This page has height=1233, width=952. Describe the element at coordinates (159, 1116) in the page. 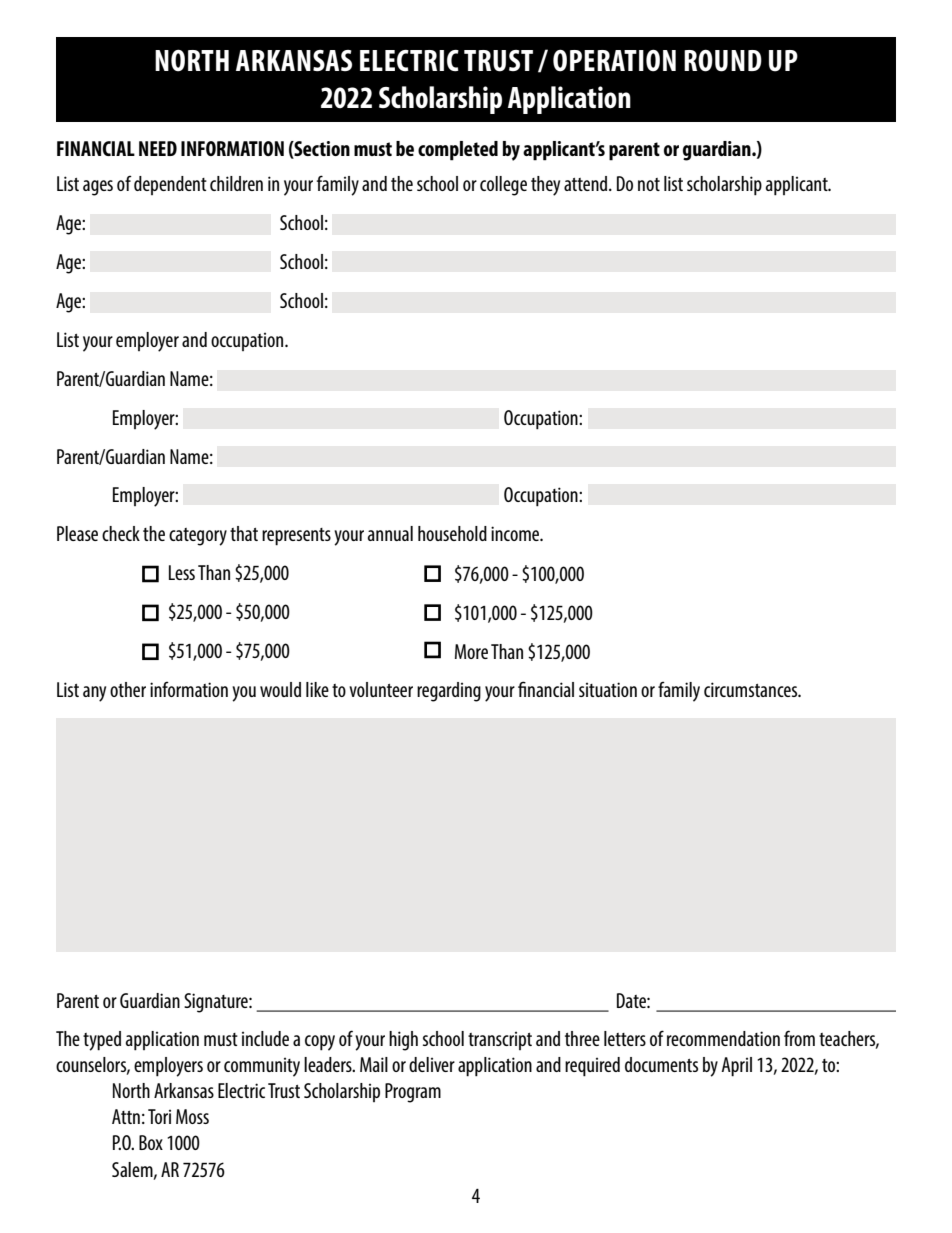

I see `Tori` at that location.
